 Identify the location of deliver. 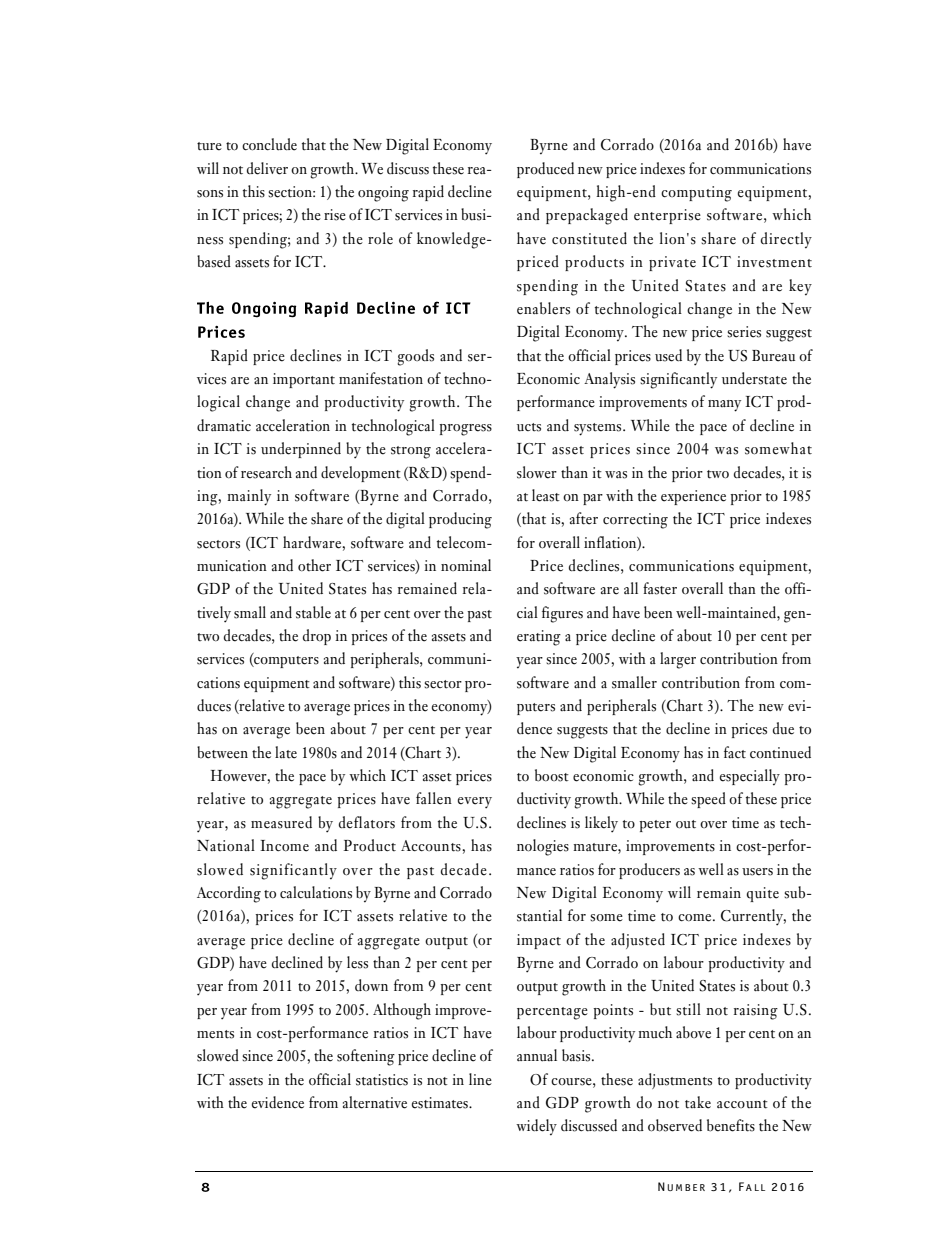
(267, 168).
